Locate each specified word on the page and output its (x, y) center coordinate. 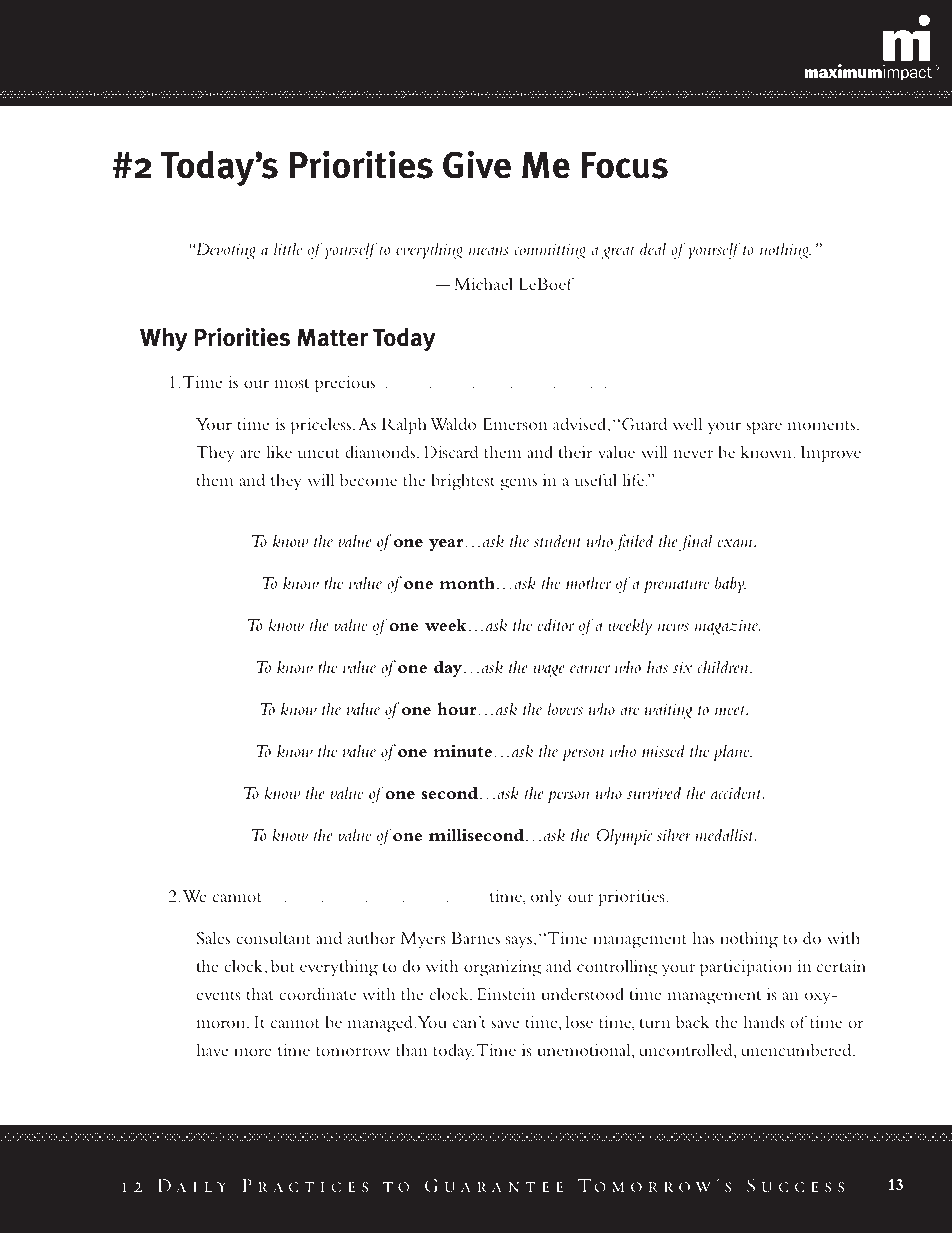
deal (653, 248)
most (291, 383)
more (253, 1052)
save (505, 1024)
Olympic (624, 837)
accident (737, 792)
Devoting (224, 251)
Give (477, 164)
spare (764, 428)
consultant (273, 937)
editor (555, 624)
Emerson (514, 424)
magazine (727, 627)
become (368, 479)
